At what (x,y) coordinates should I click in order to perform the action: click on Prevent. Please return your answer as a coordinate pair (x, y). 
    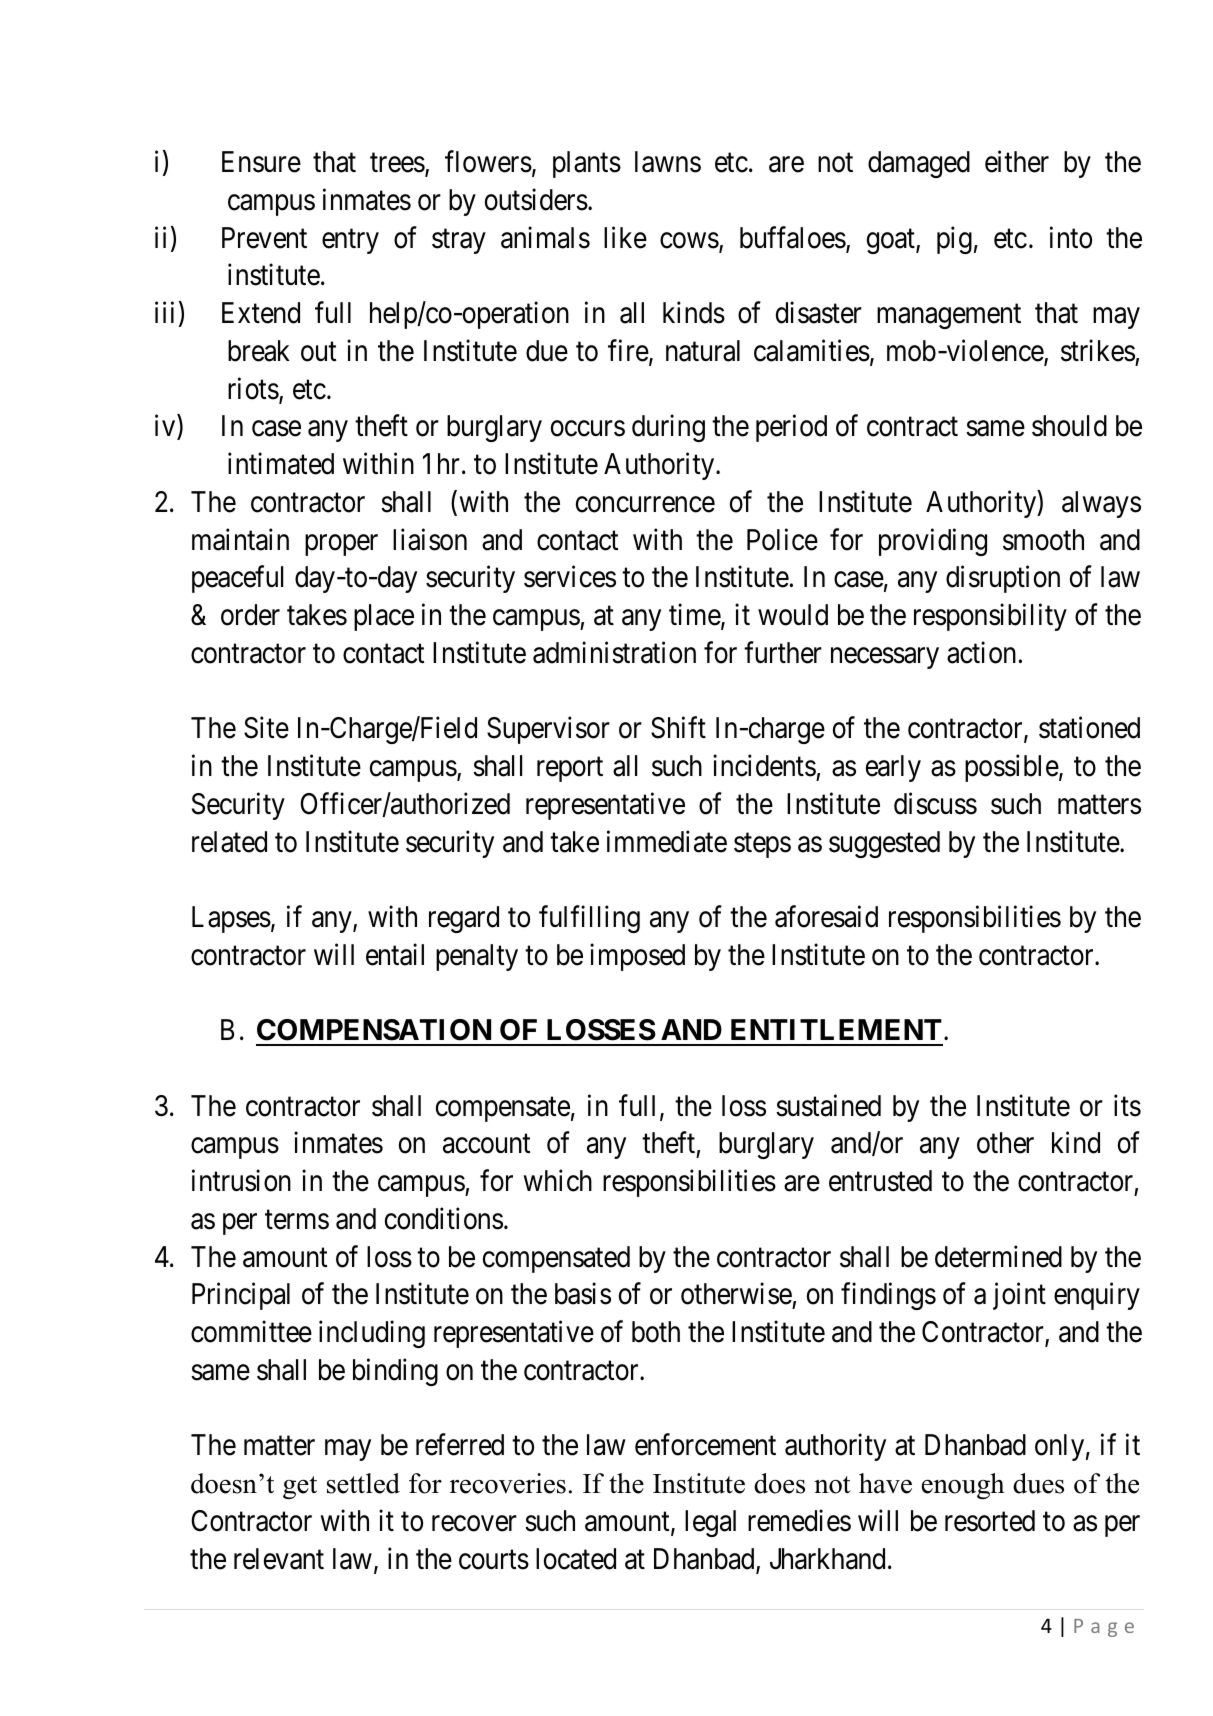
    Looking at the image, I should click on (264, 238).
